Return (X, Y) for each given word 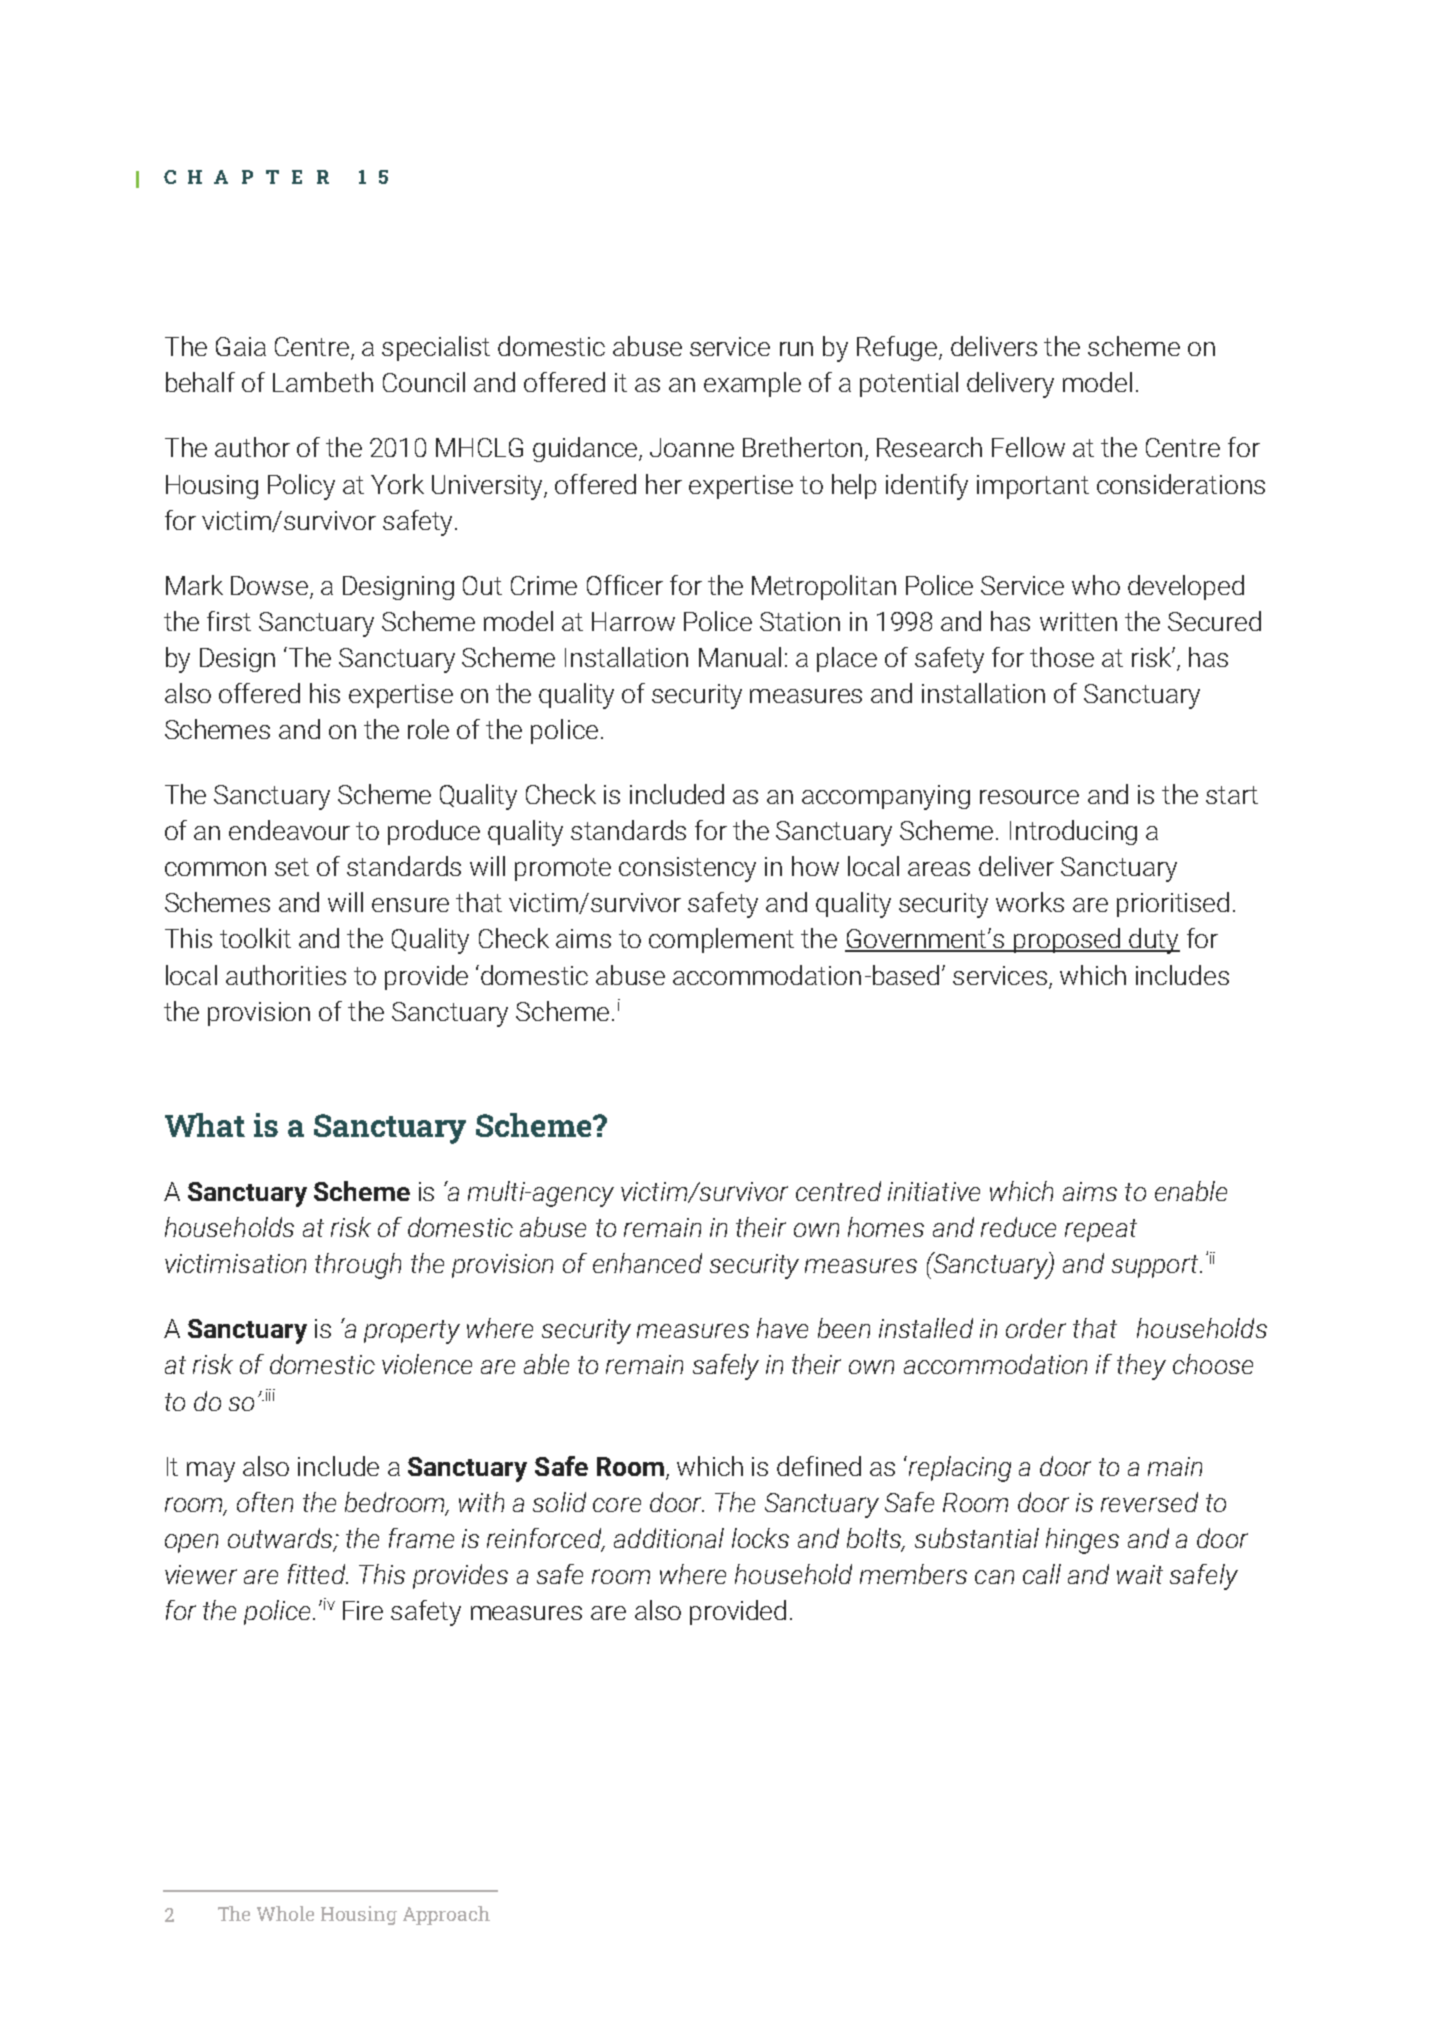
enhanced (647, 1263)
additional (669, 1538)
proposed (1067, 940)
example (752, 384)
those (1062, 657)
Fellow (1028, 447)
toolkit (255, 938)
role (428, 729)
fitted (318, 1574)
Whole (285, 1913)
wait (1140, 1574)
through (358, 1266)
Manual (740, 657)
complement (721, 940)
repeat (1101, 1230)
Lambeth (323, 382)
